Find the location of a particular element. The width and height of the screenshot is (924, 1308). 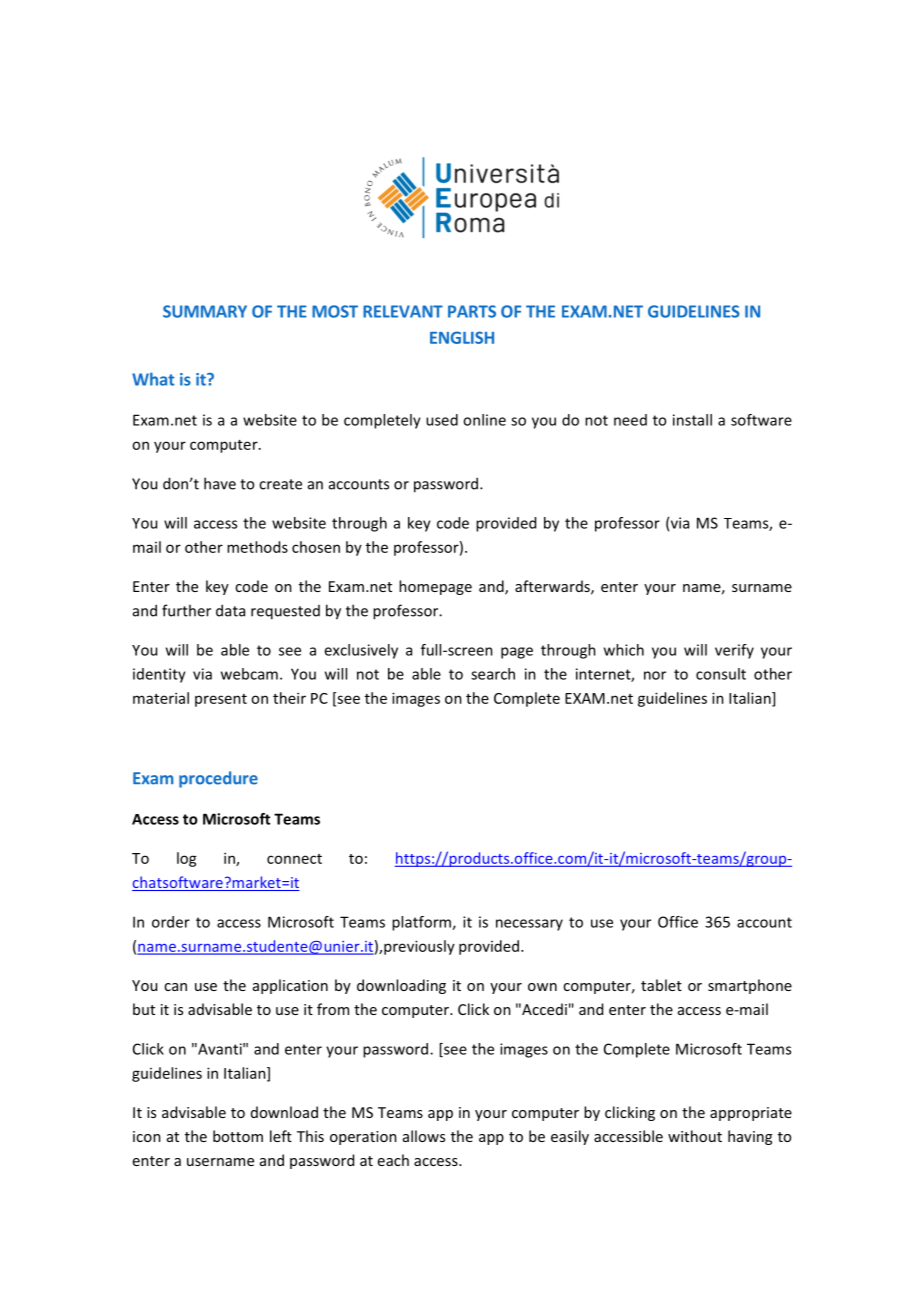

without is located at coordinates (695, 1136).
